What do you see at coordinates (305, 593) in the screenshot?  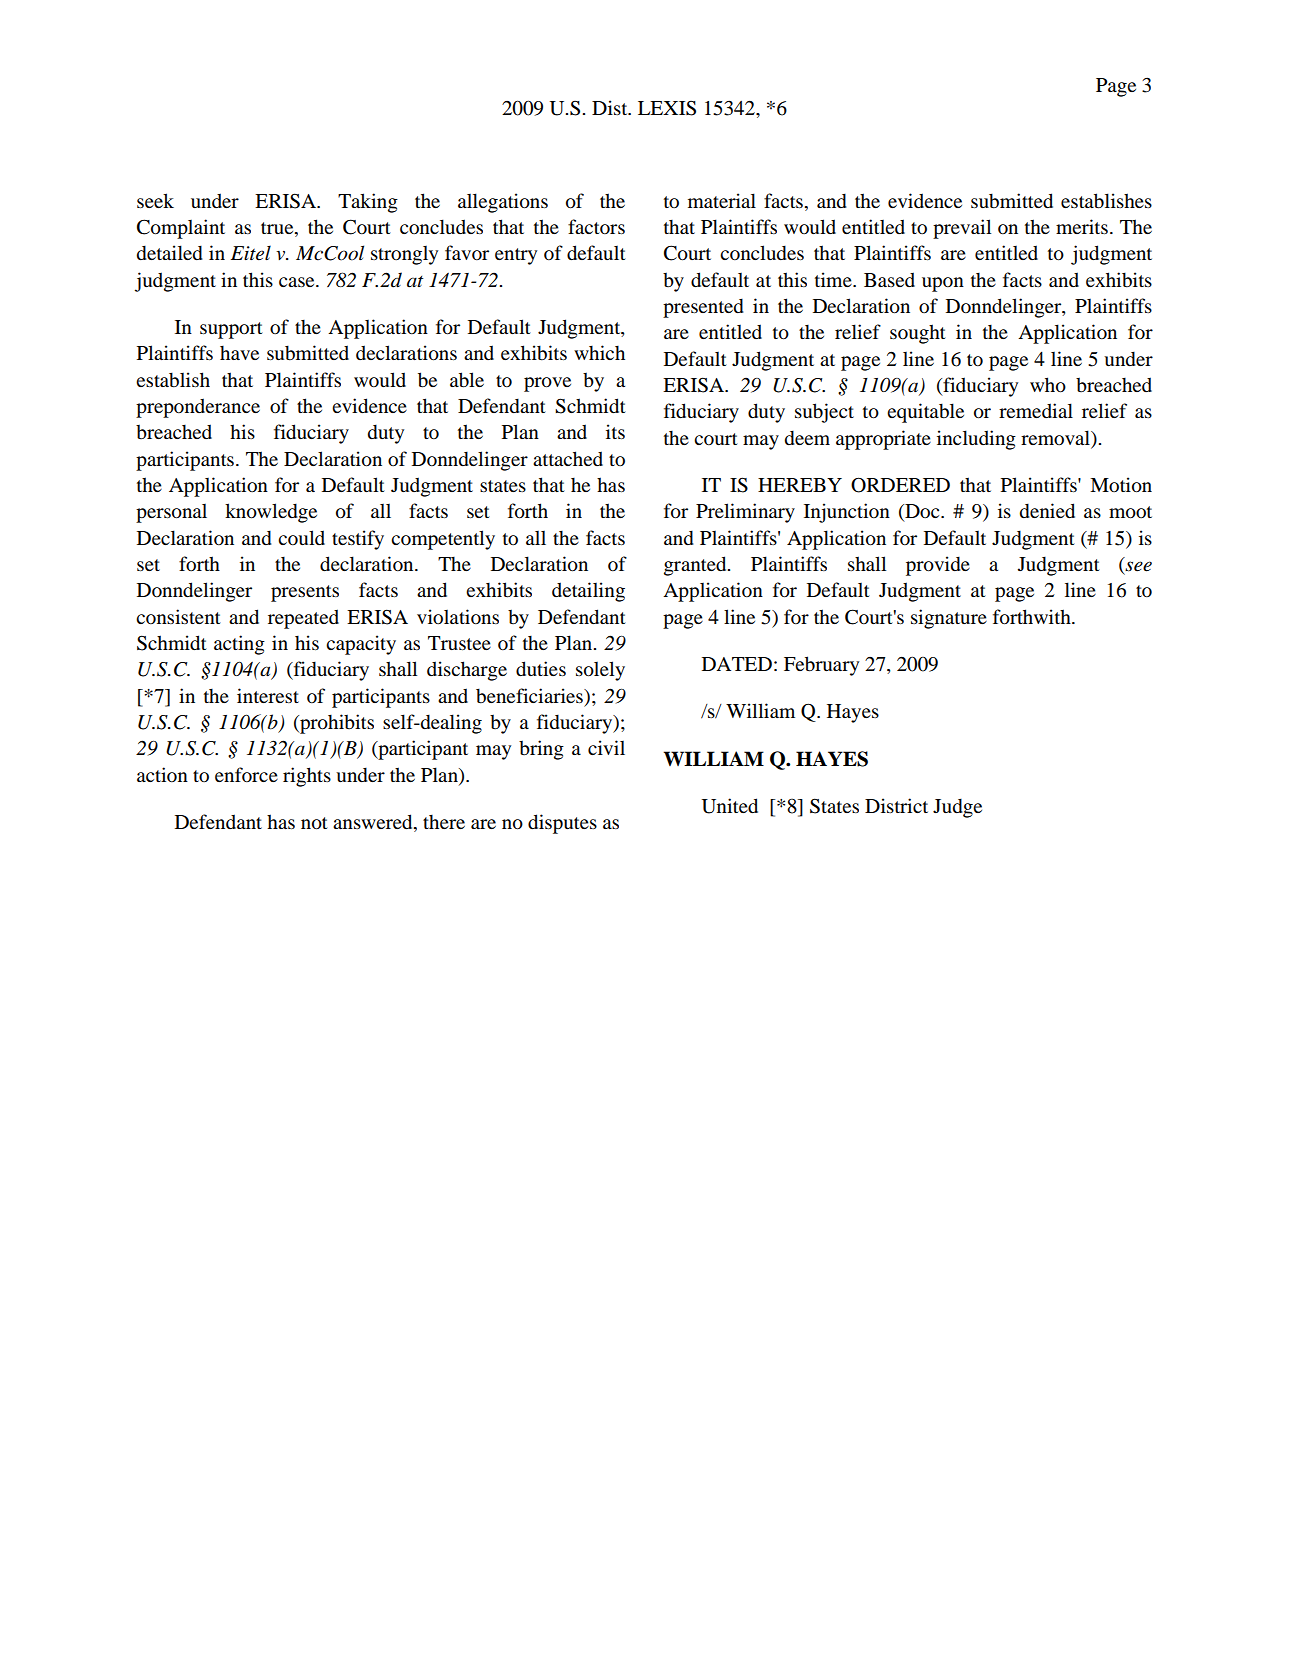 I see `presents` at bounding box center [305, 593].
